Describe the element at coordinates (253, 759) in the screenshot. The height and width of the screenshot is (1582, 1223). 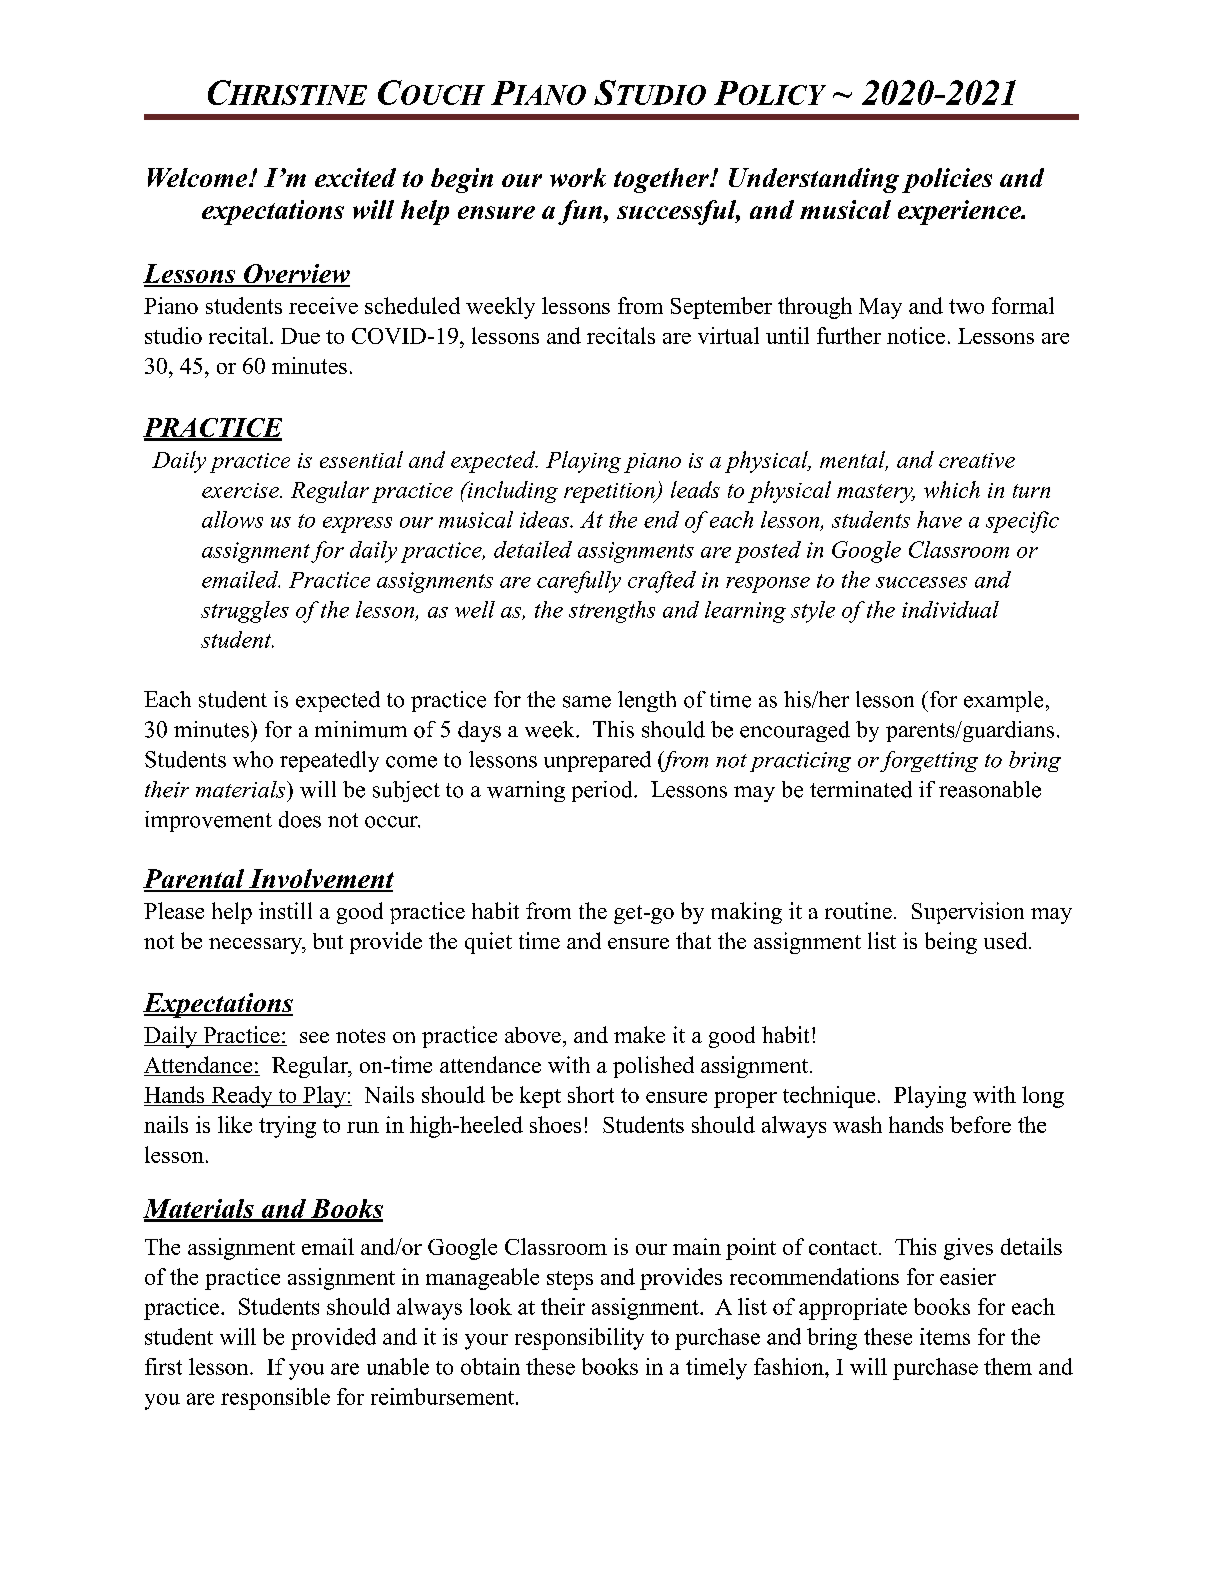
I see `who` at that location.
